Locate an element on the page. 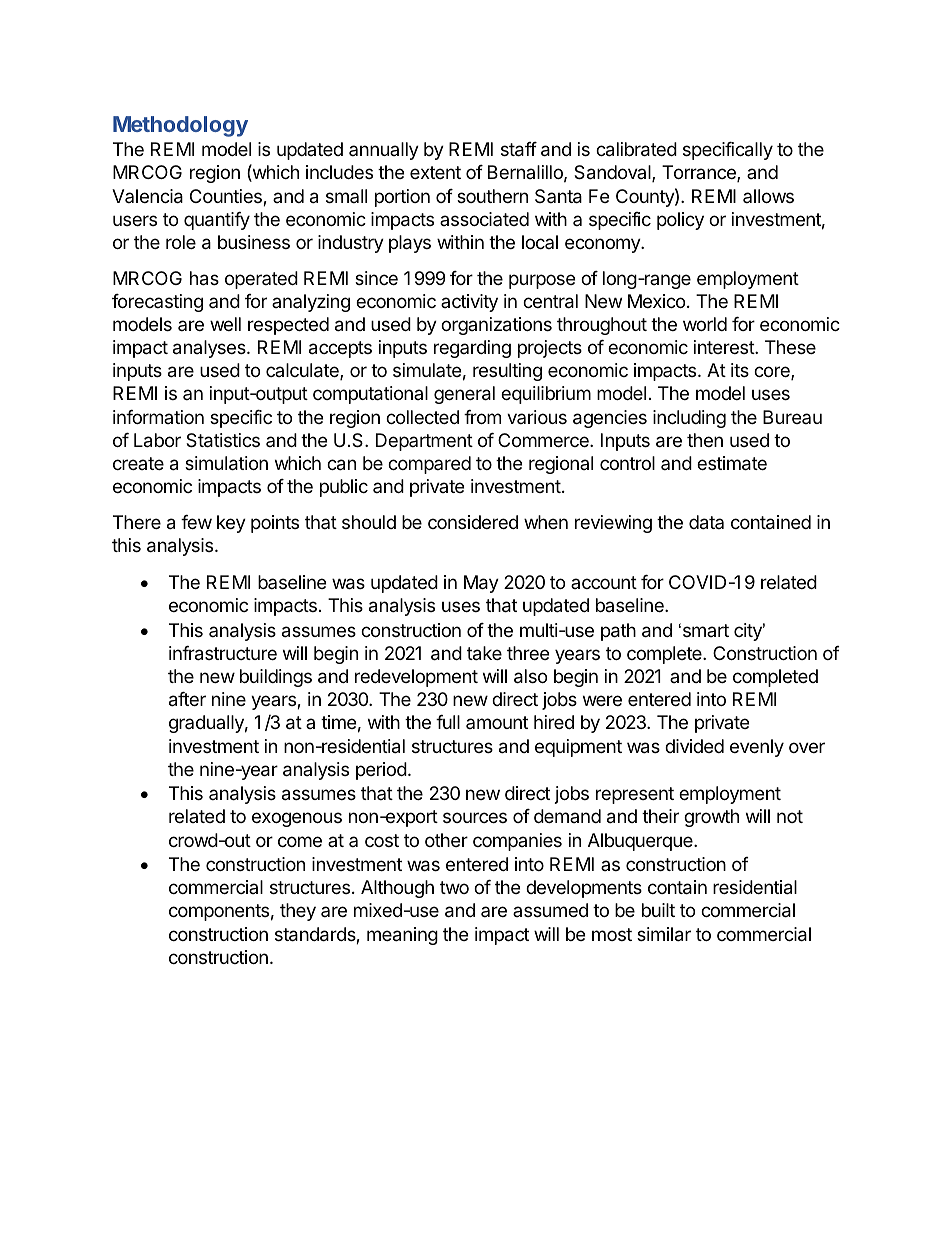 This image has height=1233, width=952. two is located at coordinates (454, 887).
